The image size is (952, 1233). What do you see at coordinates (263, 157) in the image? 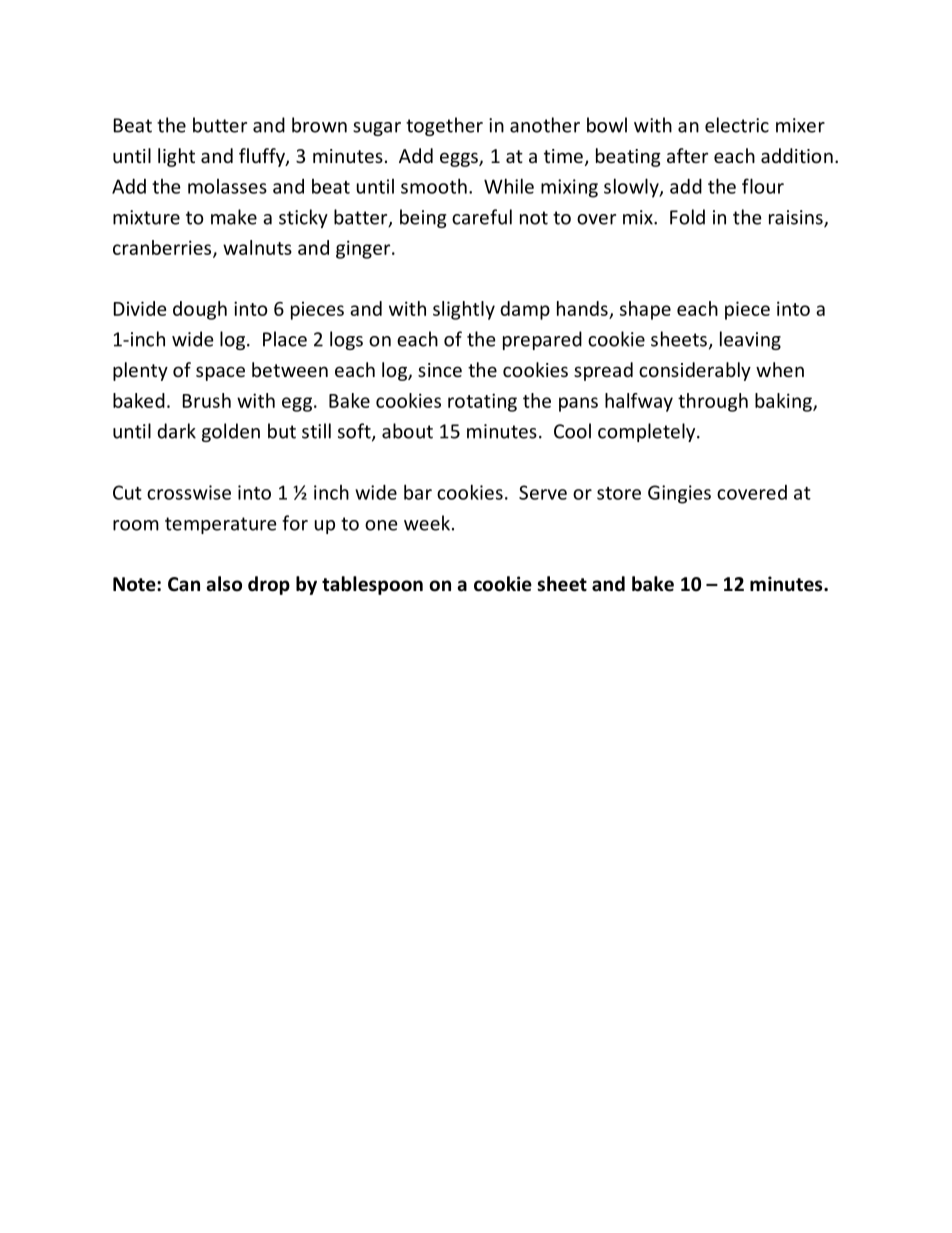
I see `fluffy` at bounding box center [263, 157].
